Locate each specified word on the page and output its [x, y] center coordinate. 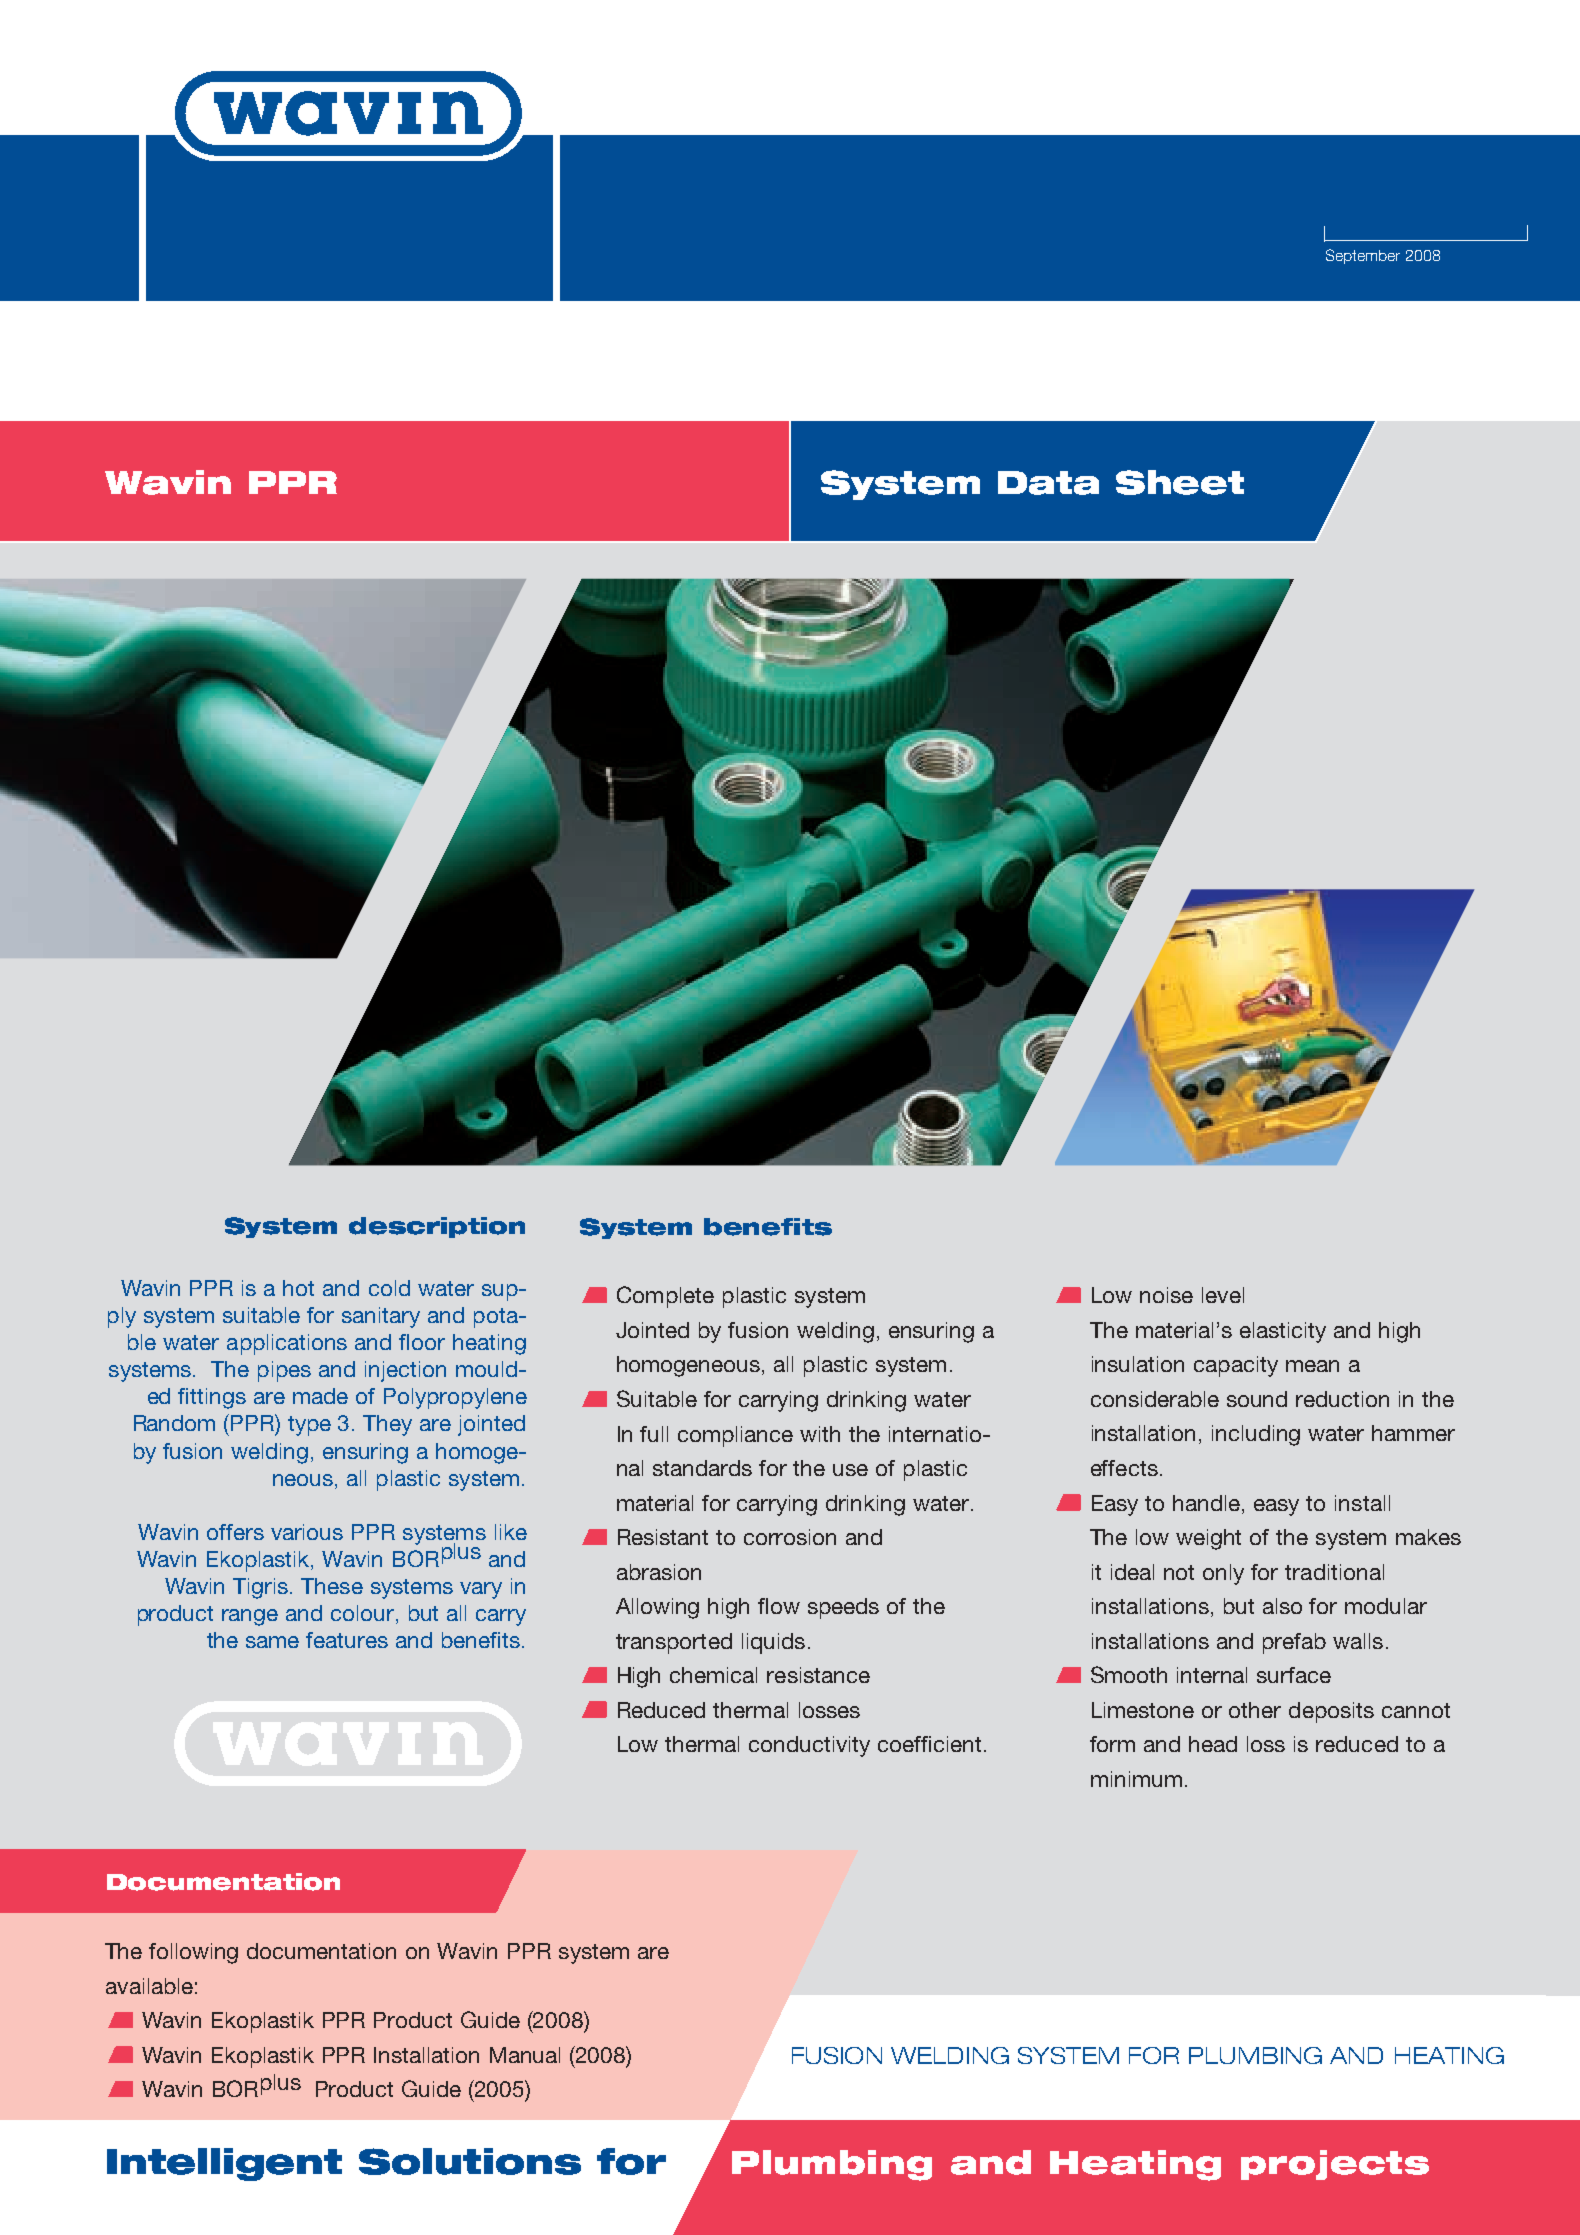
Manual [525, 2055]
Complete [665, 1297]
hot [298, 1288]
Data [1048, 483]
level [1223, 1295]
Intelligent [224, 2164]
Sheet [1180, 482]
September [1363, 256]
